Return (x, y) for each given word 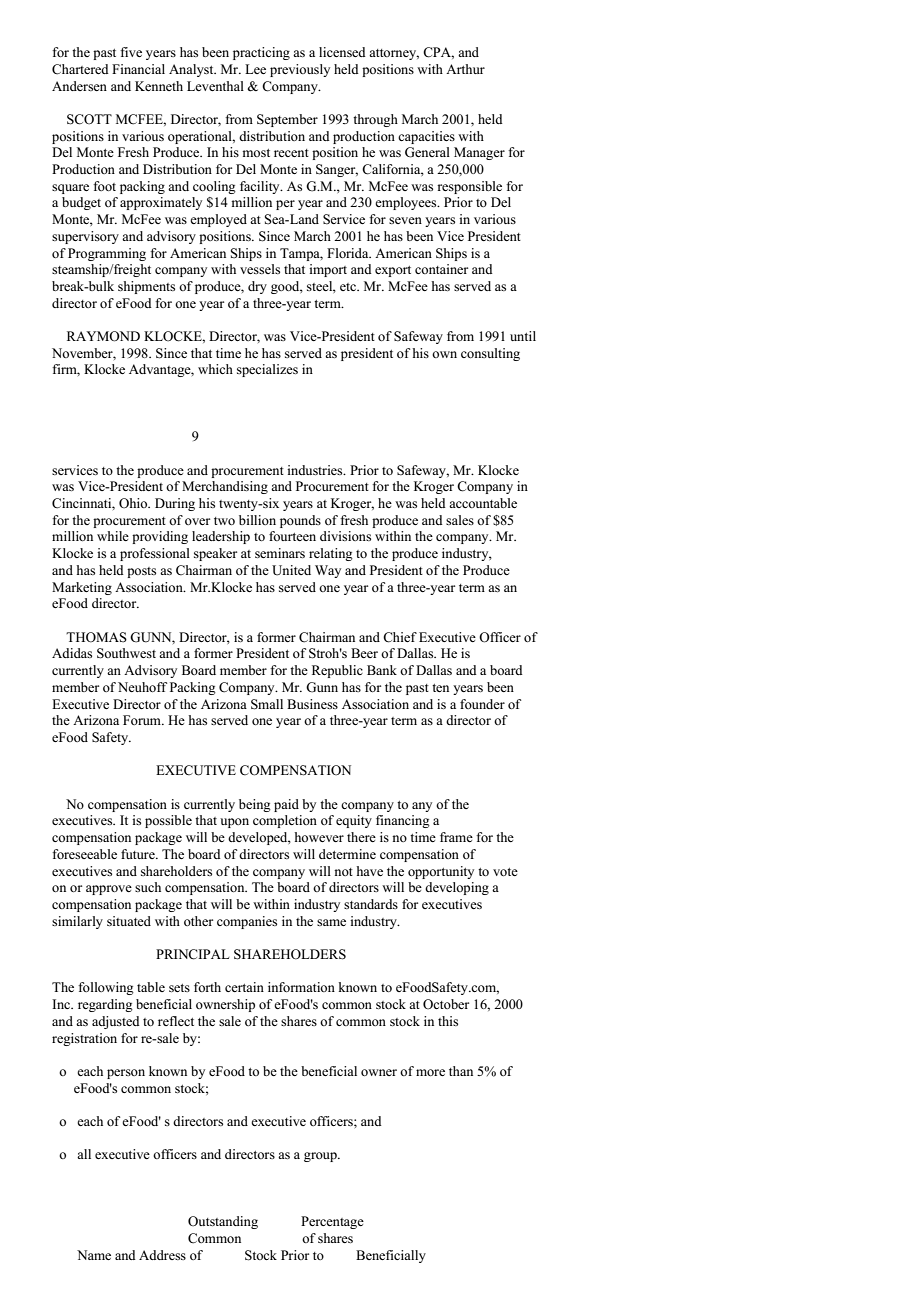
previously (300, 70)
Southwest (126, 653)
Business (312, 704)
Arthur (465, 69)
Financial (138, 69)
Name (94, 1255)
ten (440, 688)
